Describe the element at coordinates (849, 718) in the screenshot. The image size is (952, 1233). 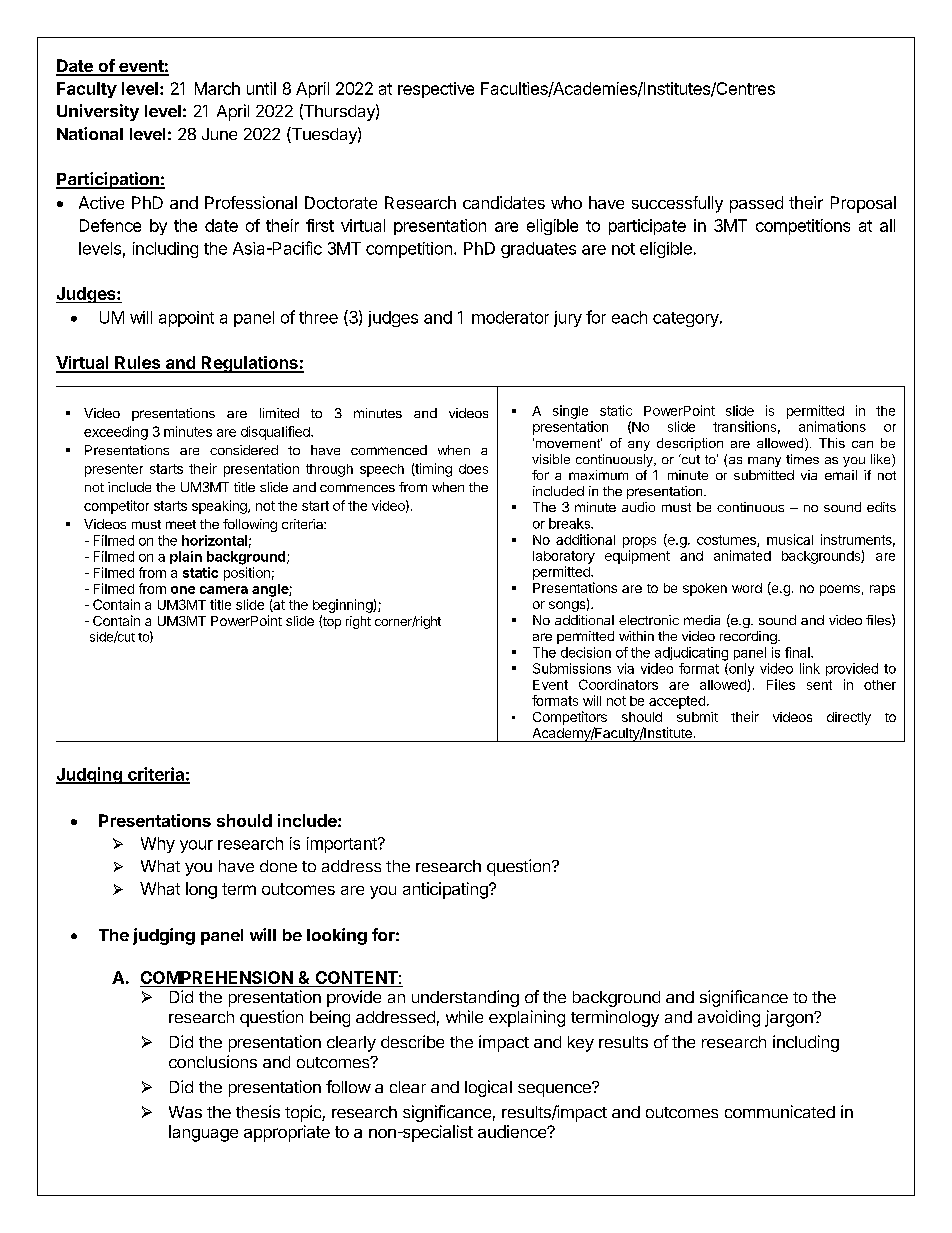
I see `directly` at that location.
